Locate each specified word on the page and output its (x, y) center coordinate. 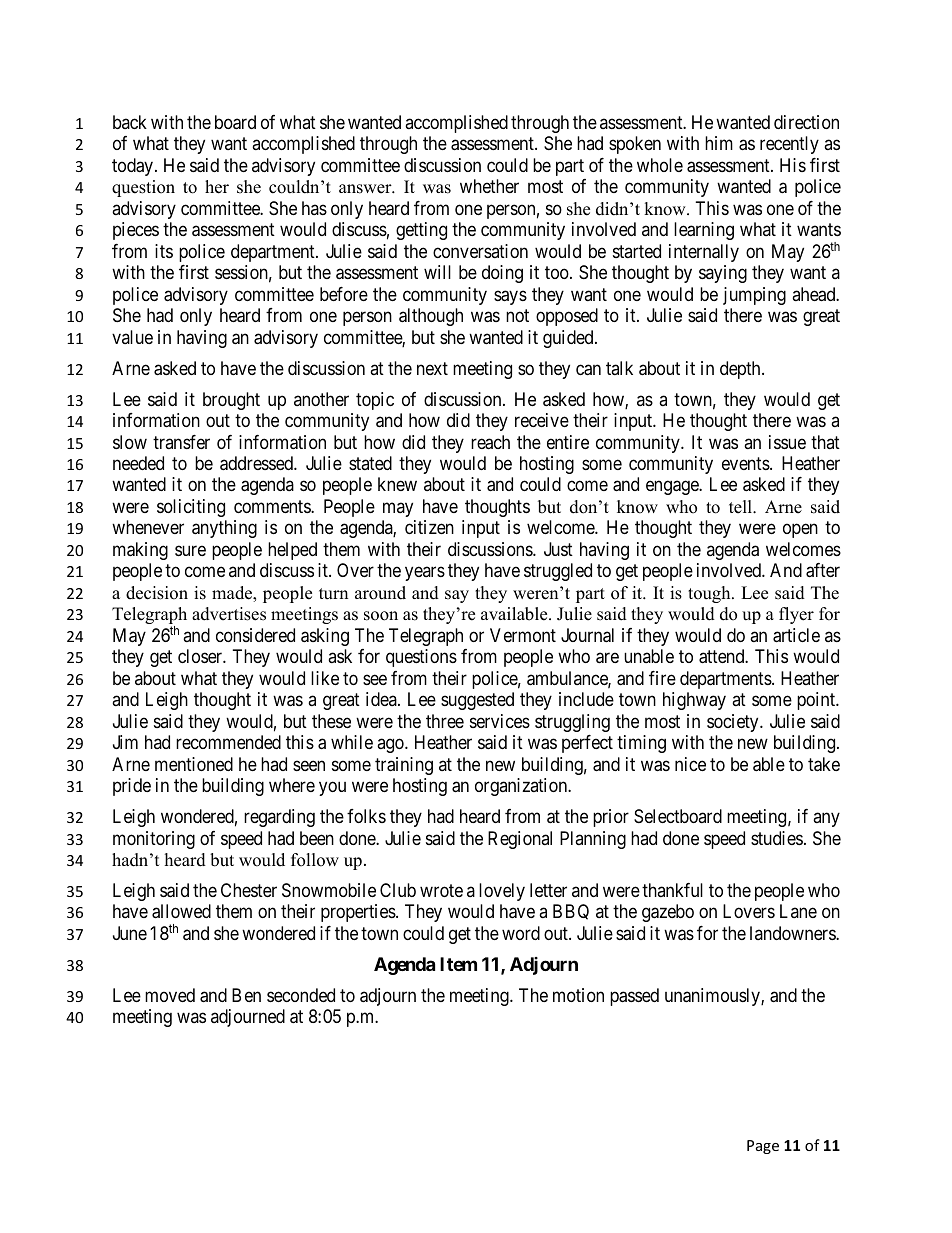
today (134, 167)
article (796, 635)
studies (777, 838)
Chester (249, 890)
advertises (229, 614)
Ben (246, 995)
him (719, 143)
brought (231, 401)
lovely (502, 892)
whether (489, 186)
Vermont (523, 635)
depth (741, 370)
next (432, 368)
